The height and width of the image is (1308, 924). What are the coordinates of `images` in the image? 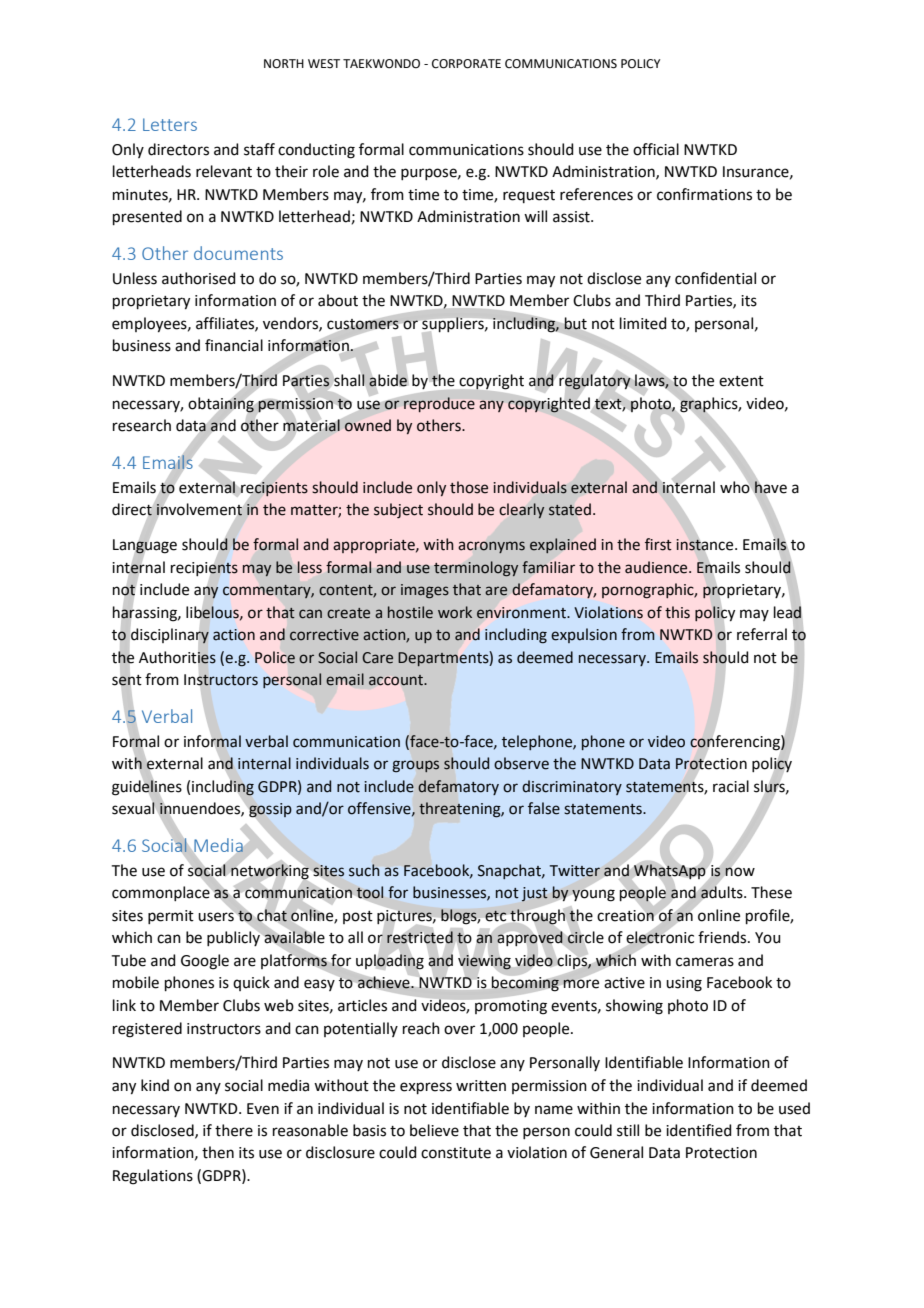 It's located at (425, 591).
